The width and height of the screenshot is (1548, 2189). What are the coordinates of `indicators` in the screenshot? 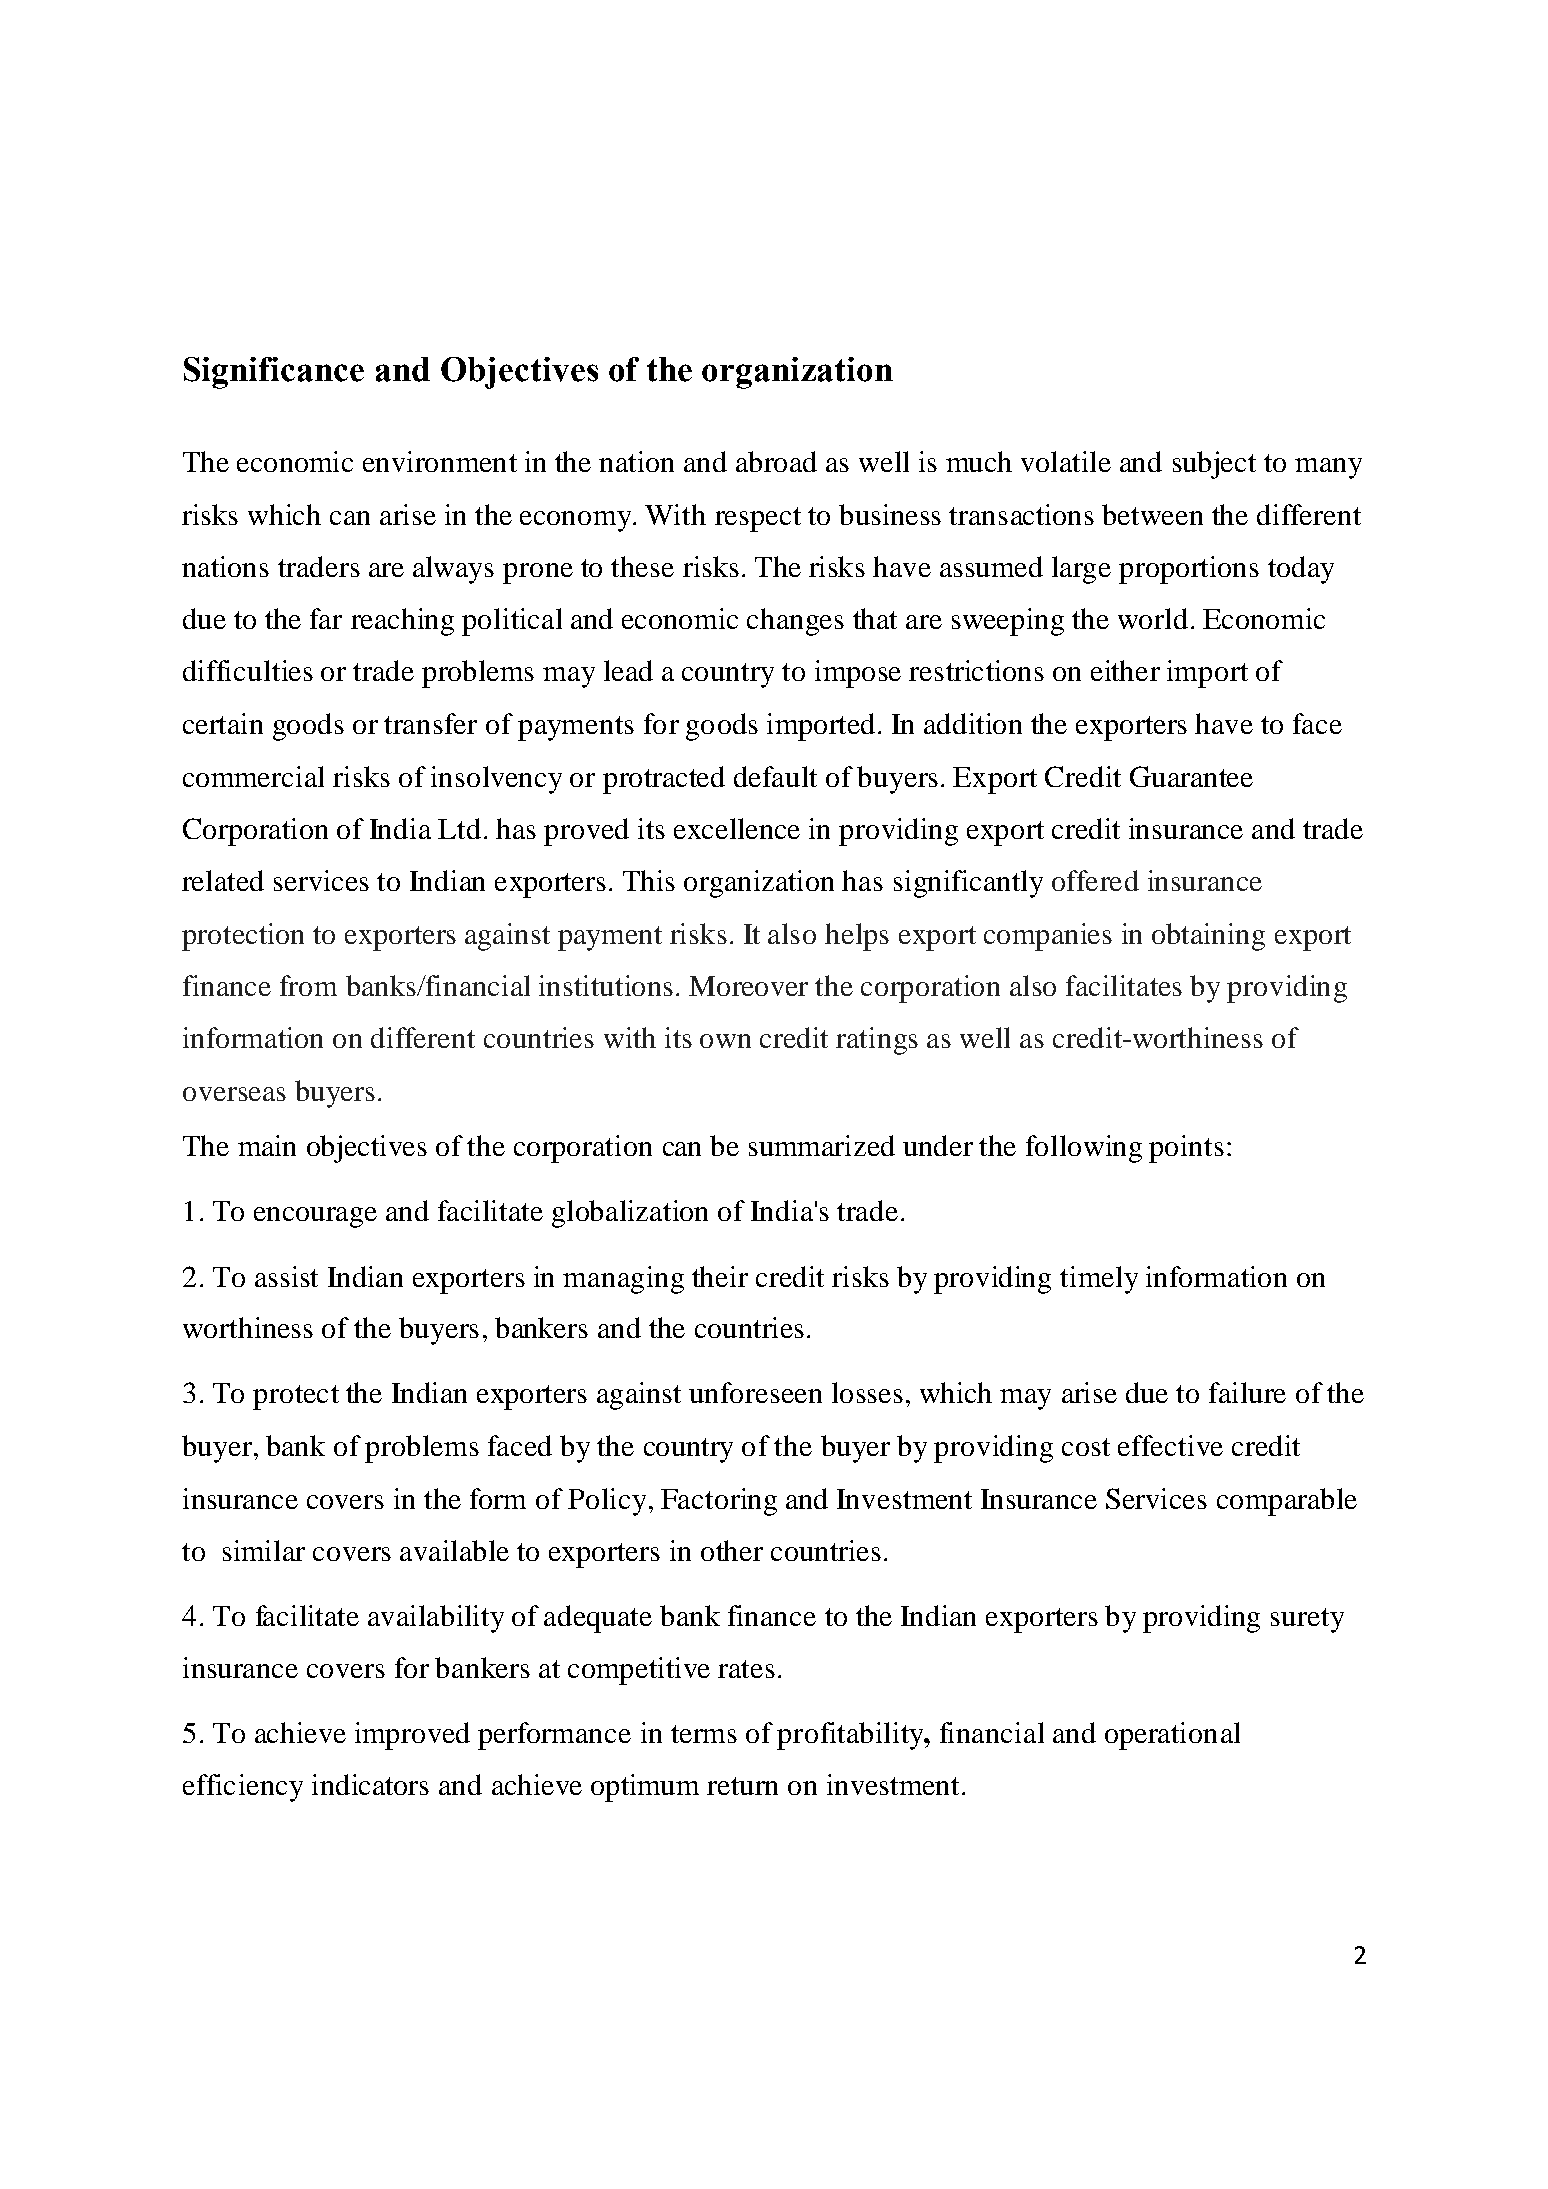 It's located at (370, 1784).
